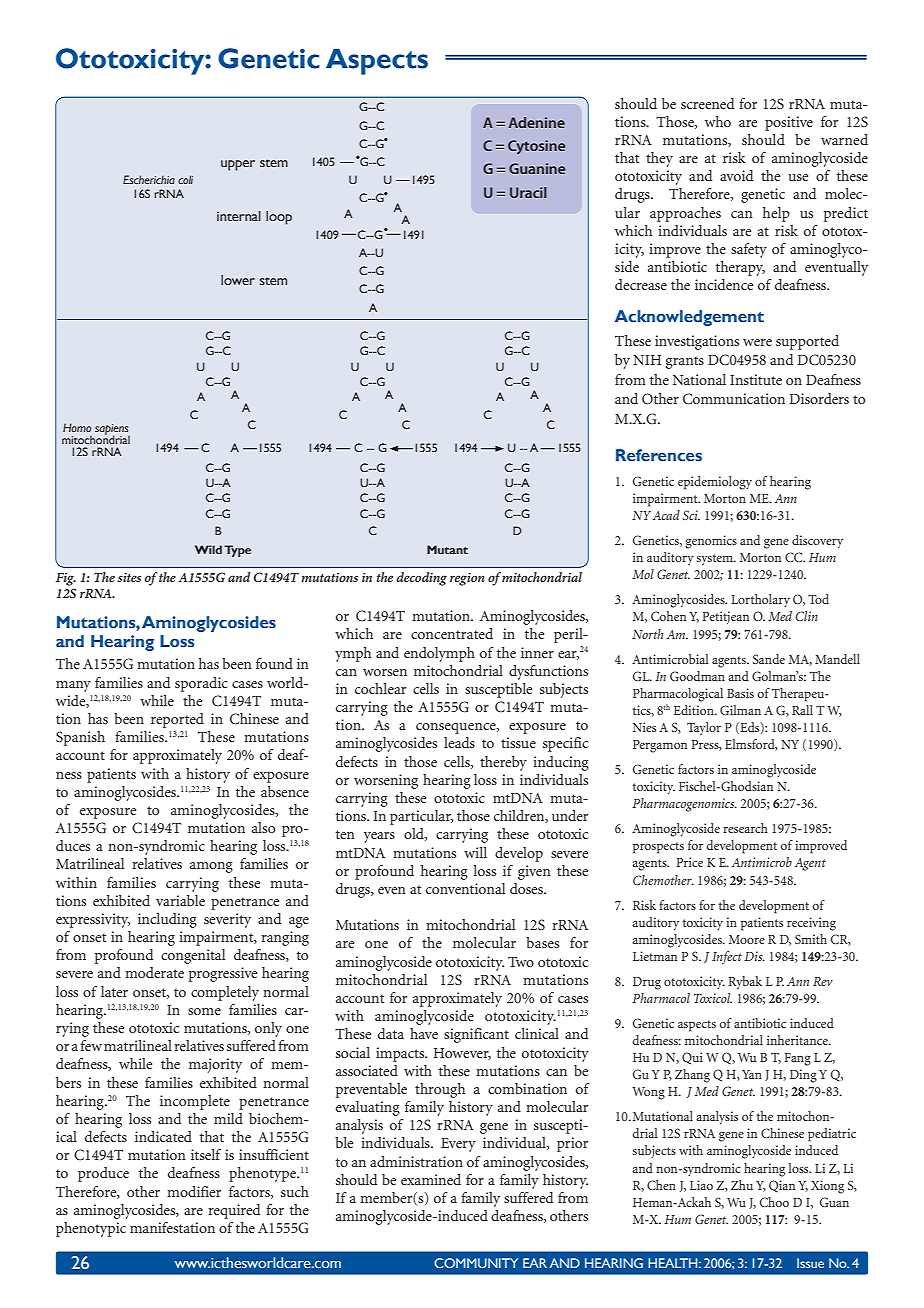 The height and width of the screenshot is (1308, 924). Describe the element at coordinates (154, 972) in the screenshot. I see `moderate` at that location.
